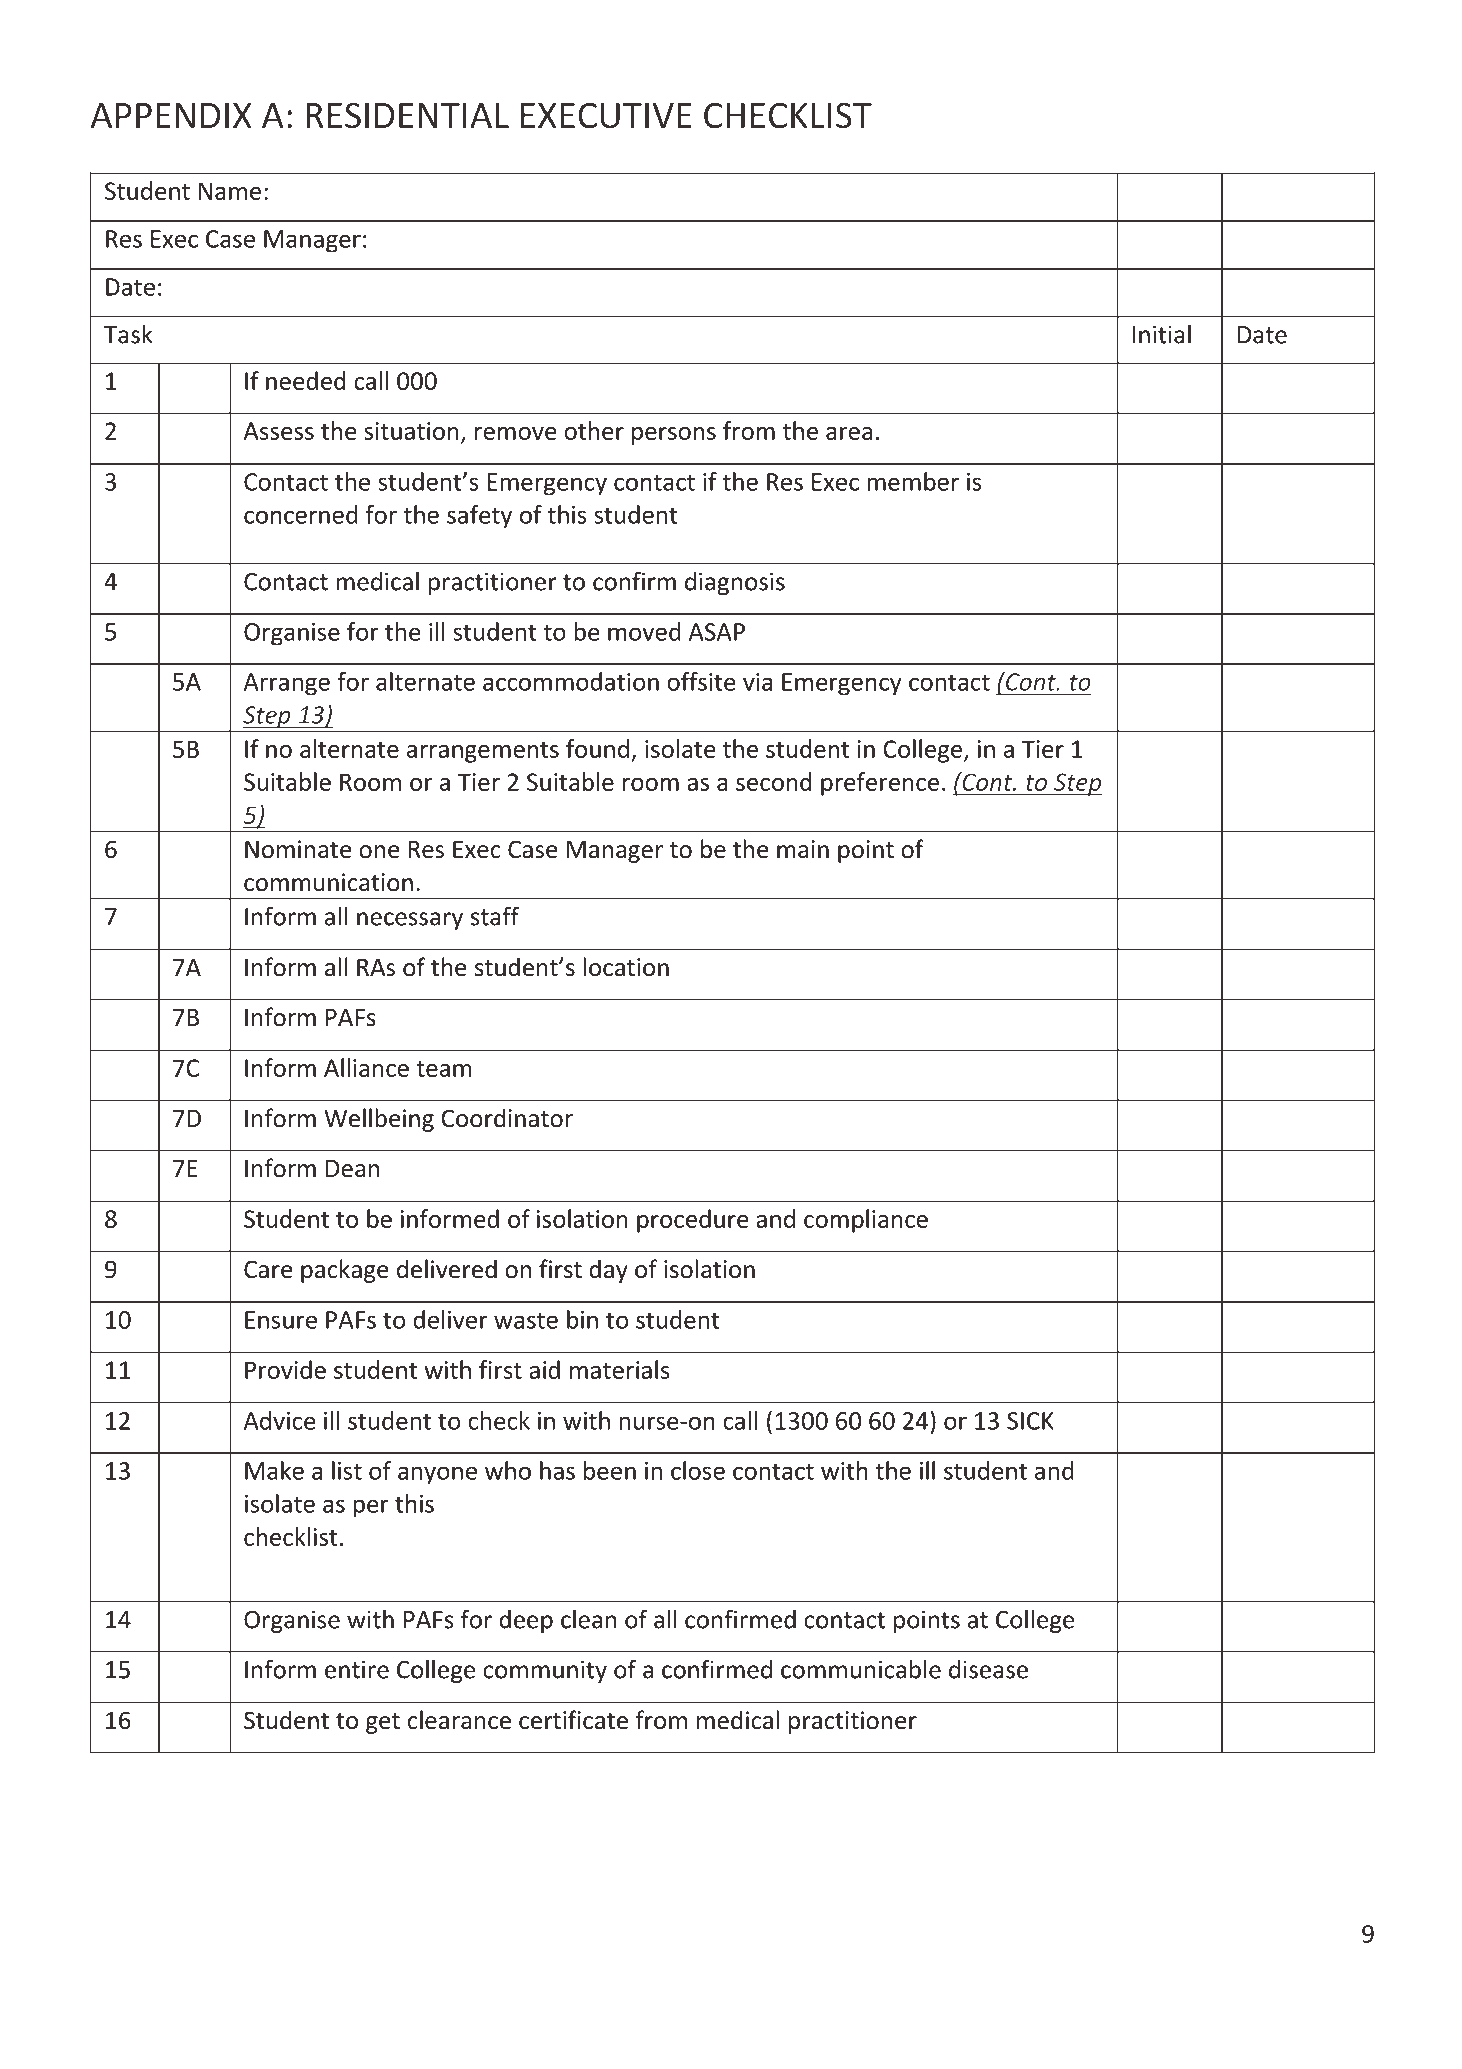 This screenshot has height=2069, width=1462. What do you see at coordinates (626, 967) in the screenshot?
I see `location` at bounding box center [626, 967].
